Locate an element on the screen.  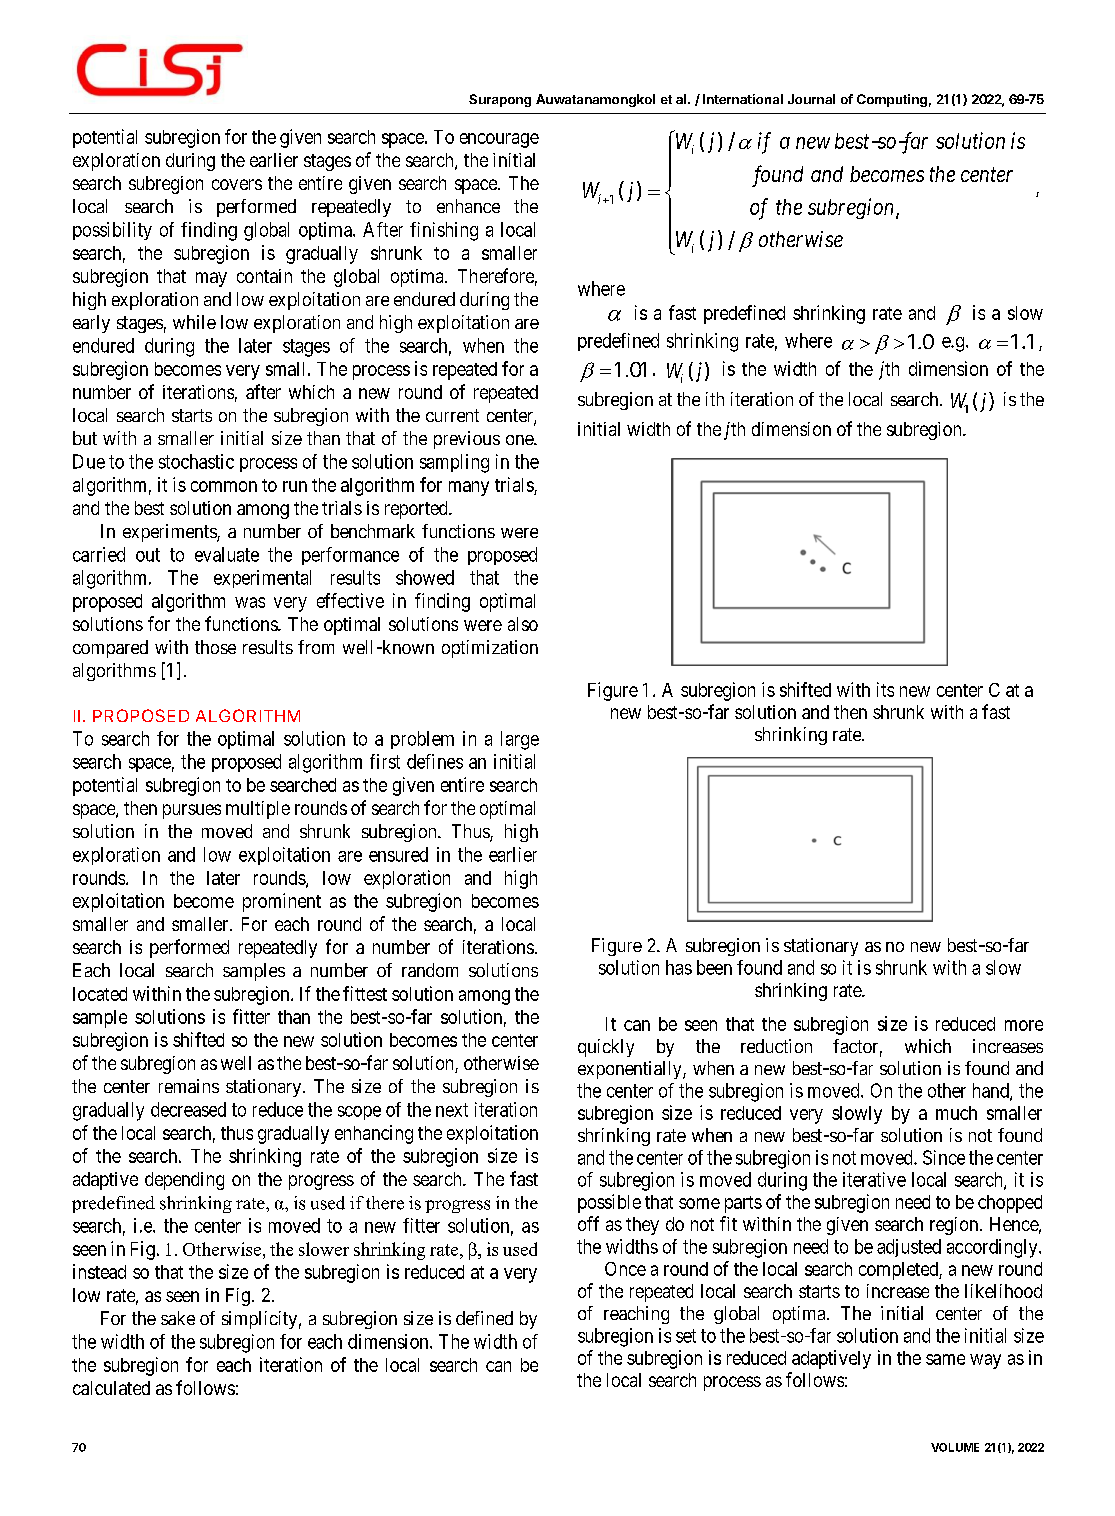
large is located at coordinates (520, 740).
